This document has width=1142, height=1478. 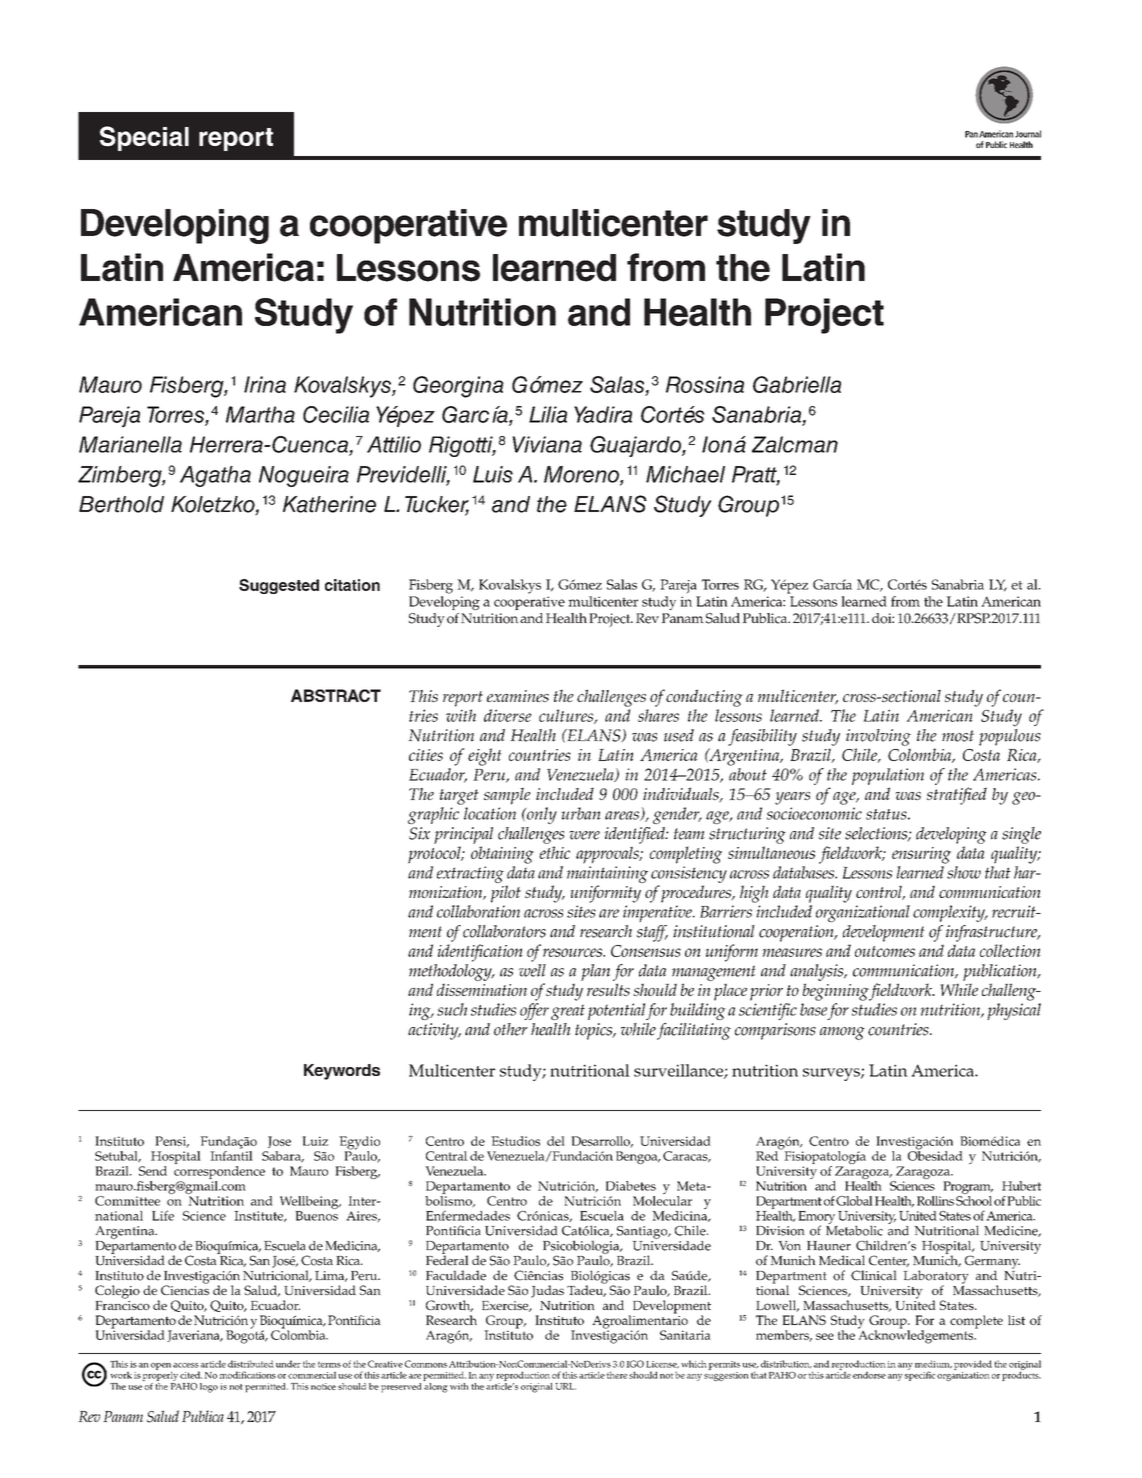 What do you see at coordinates (888, 776) in the document?
I see `population` at bounding box center [888, 776].
